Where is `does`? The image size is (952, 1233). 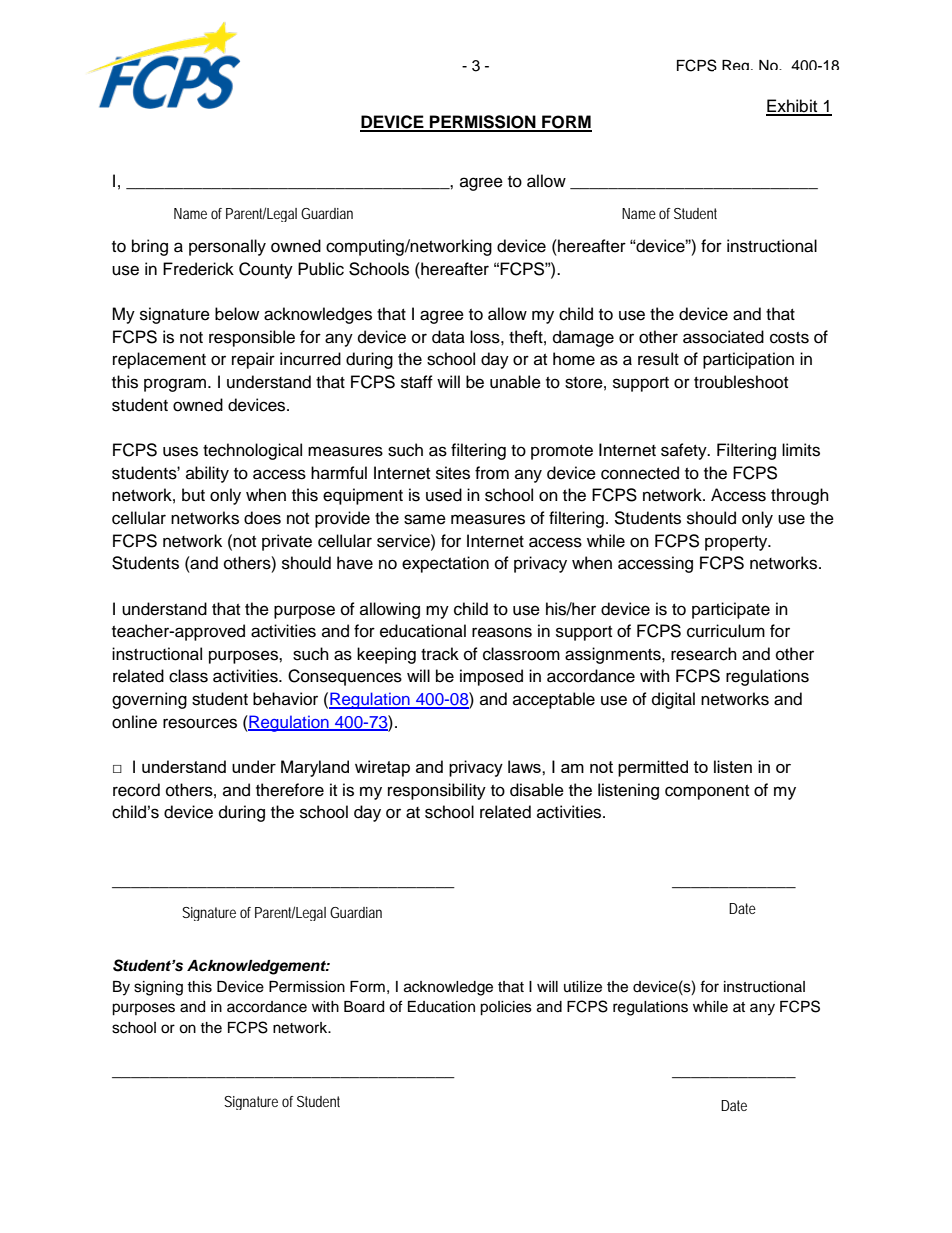 does is located at coordinates (262, 518).
